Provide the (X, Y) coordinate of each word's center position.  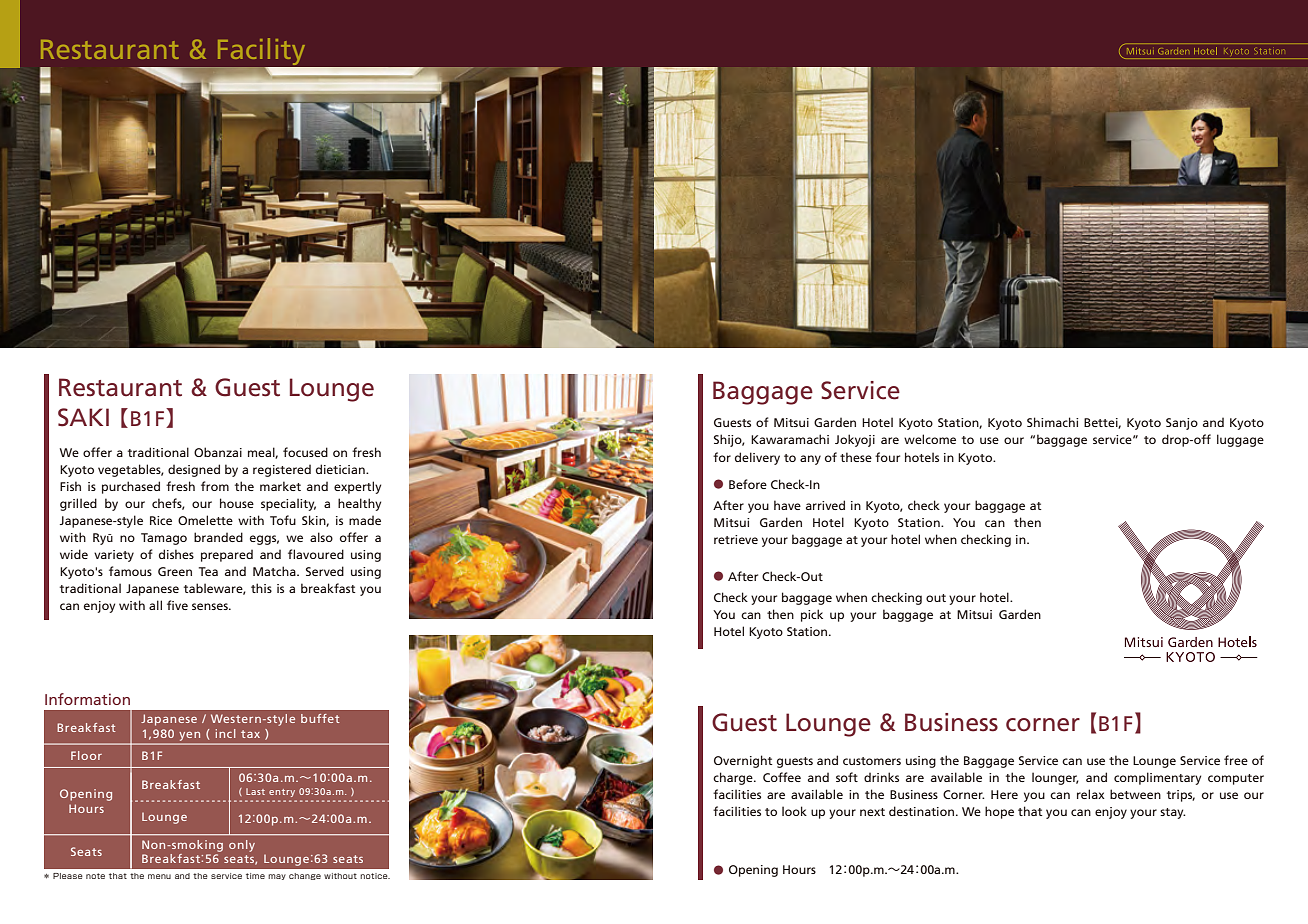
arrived (825, 505)
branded (218, 537)
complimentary (1157, 778)
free (1236, 760)
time (255, 876)
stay (1172, 813)
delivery (757, 458)
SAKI (83, 417)
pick (812, 615)
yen (190, 736)
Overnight (743, 761)
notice (375, 876)
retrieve (736, 539)
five (177, 605)
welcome (930, 439)
